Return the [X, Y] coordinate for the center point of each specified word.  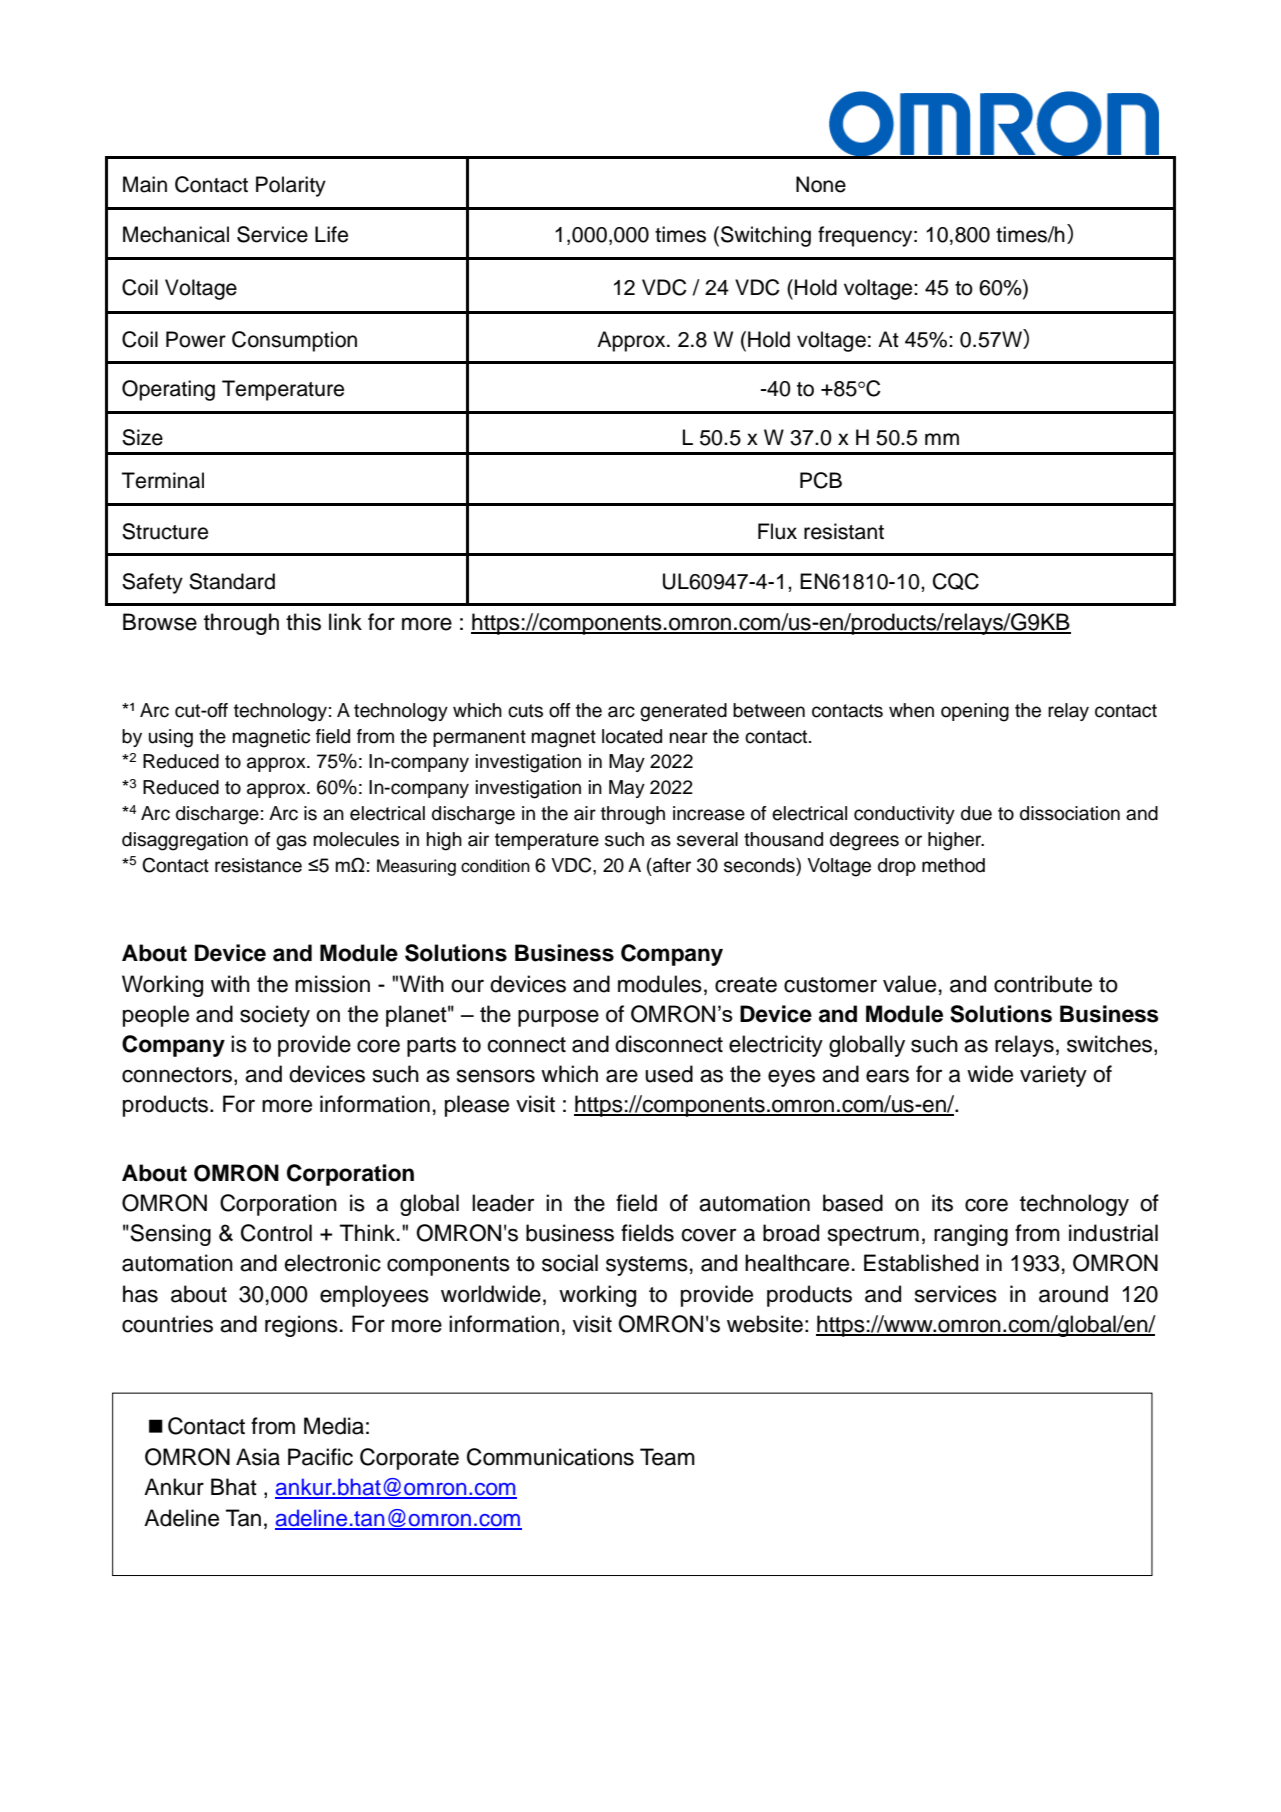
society [275, 1016]
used [669, 1074]
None [821, 184]
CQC [956, 581]
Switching [766, 236]
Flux [777, 531]
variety [1053, 1076]
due [976, 813]
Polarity [291, 186]
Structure [165, 531]
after [671, 865]
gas [291, 843]
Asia [258, 1457]
